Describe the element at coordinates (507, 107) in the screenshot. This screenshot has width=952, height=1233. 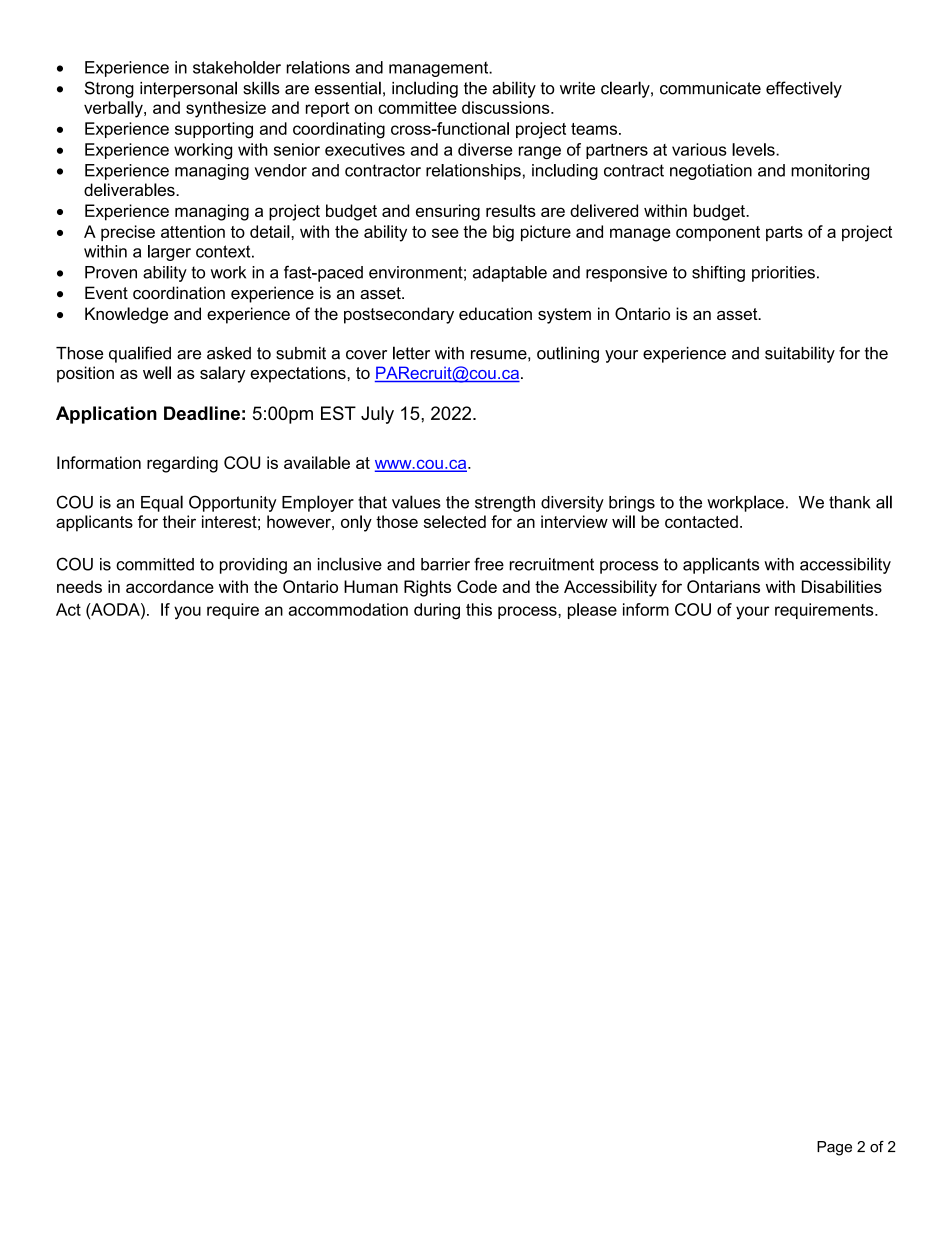
I see `discussions` at that location.
